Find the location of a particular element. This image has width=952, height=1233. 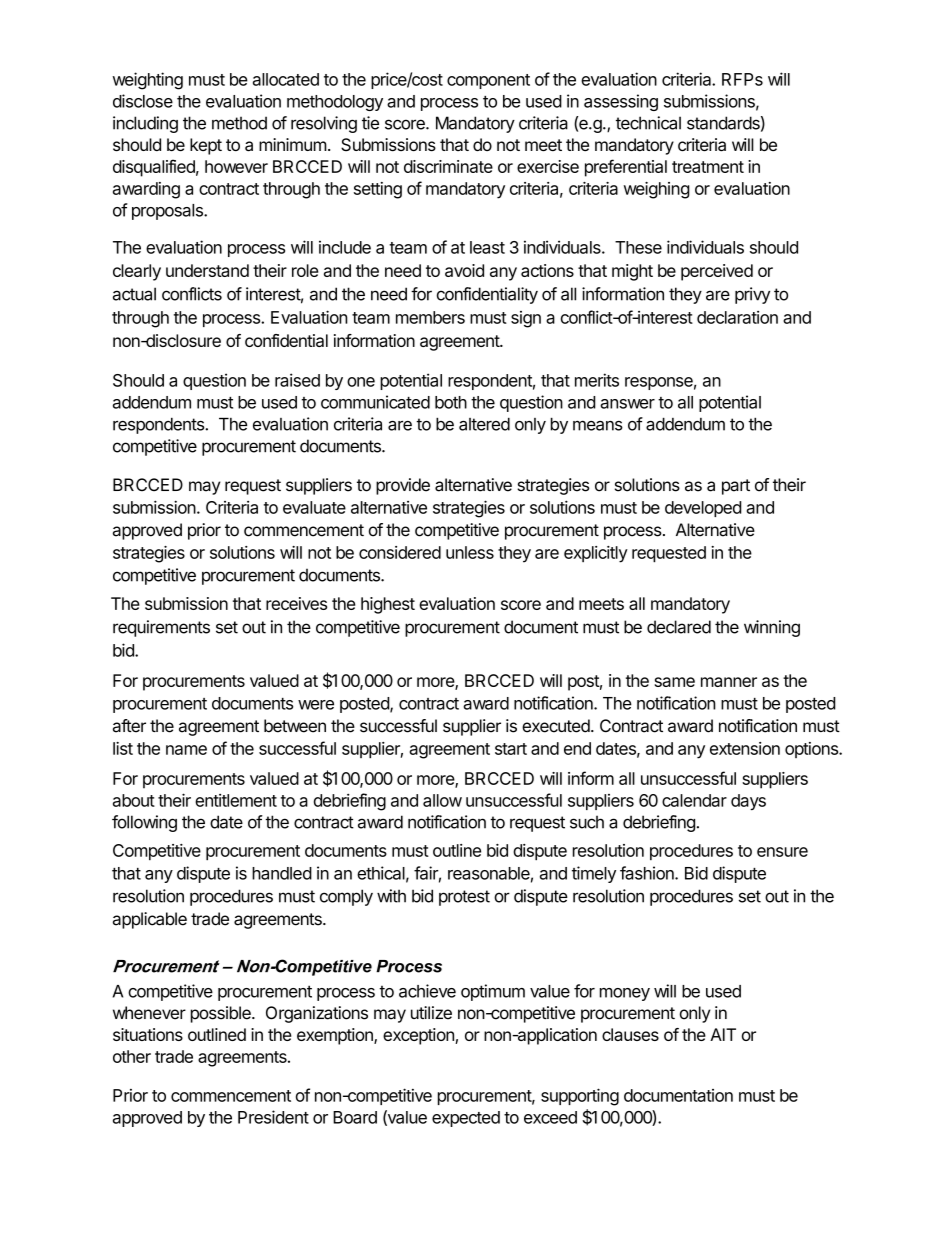

President is located at coordinates (273, 1117).
